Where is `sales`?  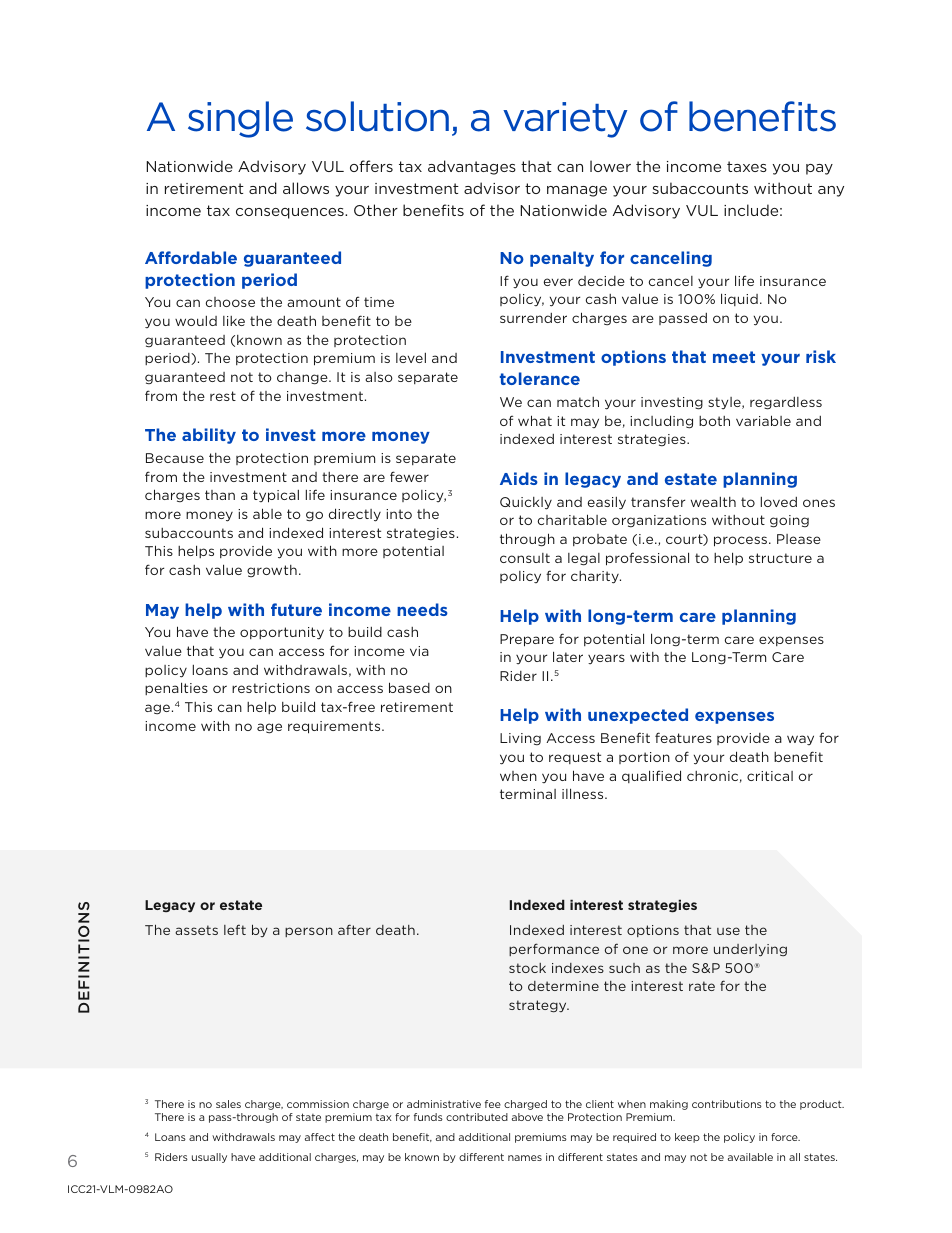 sales is located at coordinates (228, 1104).
